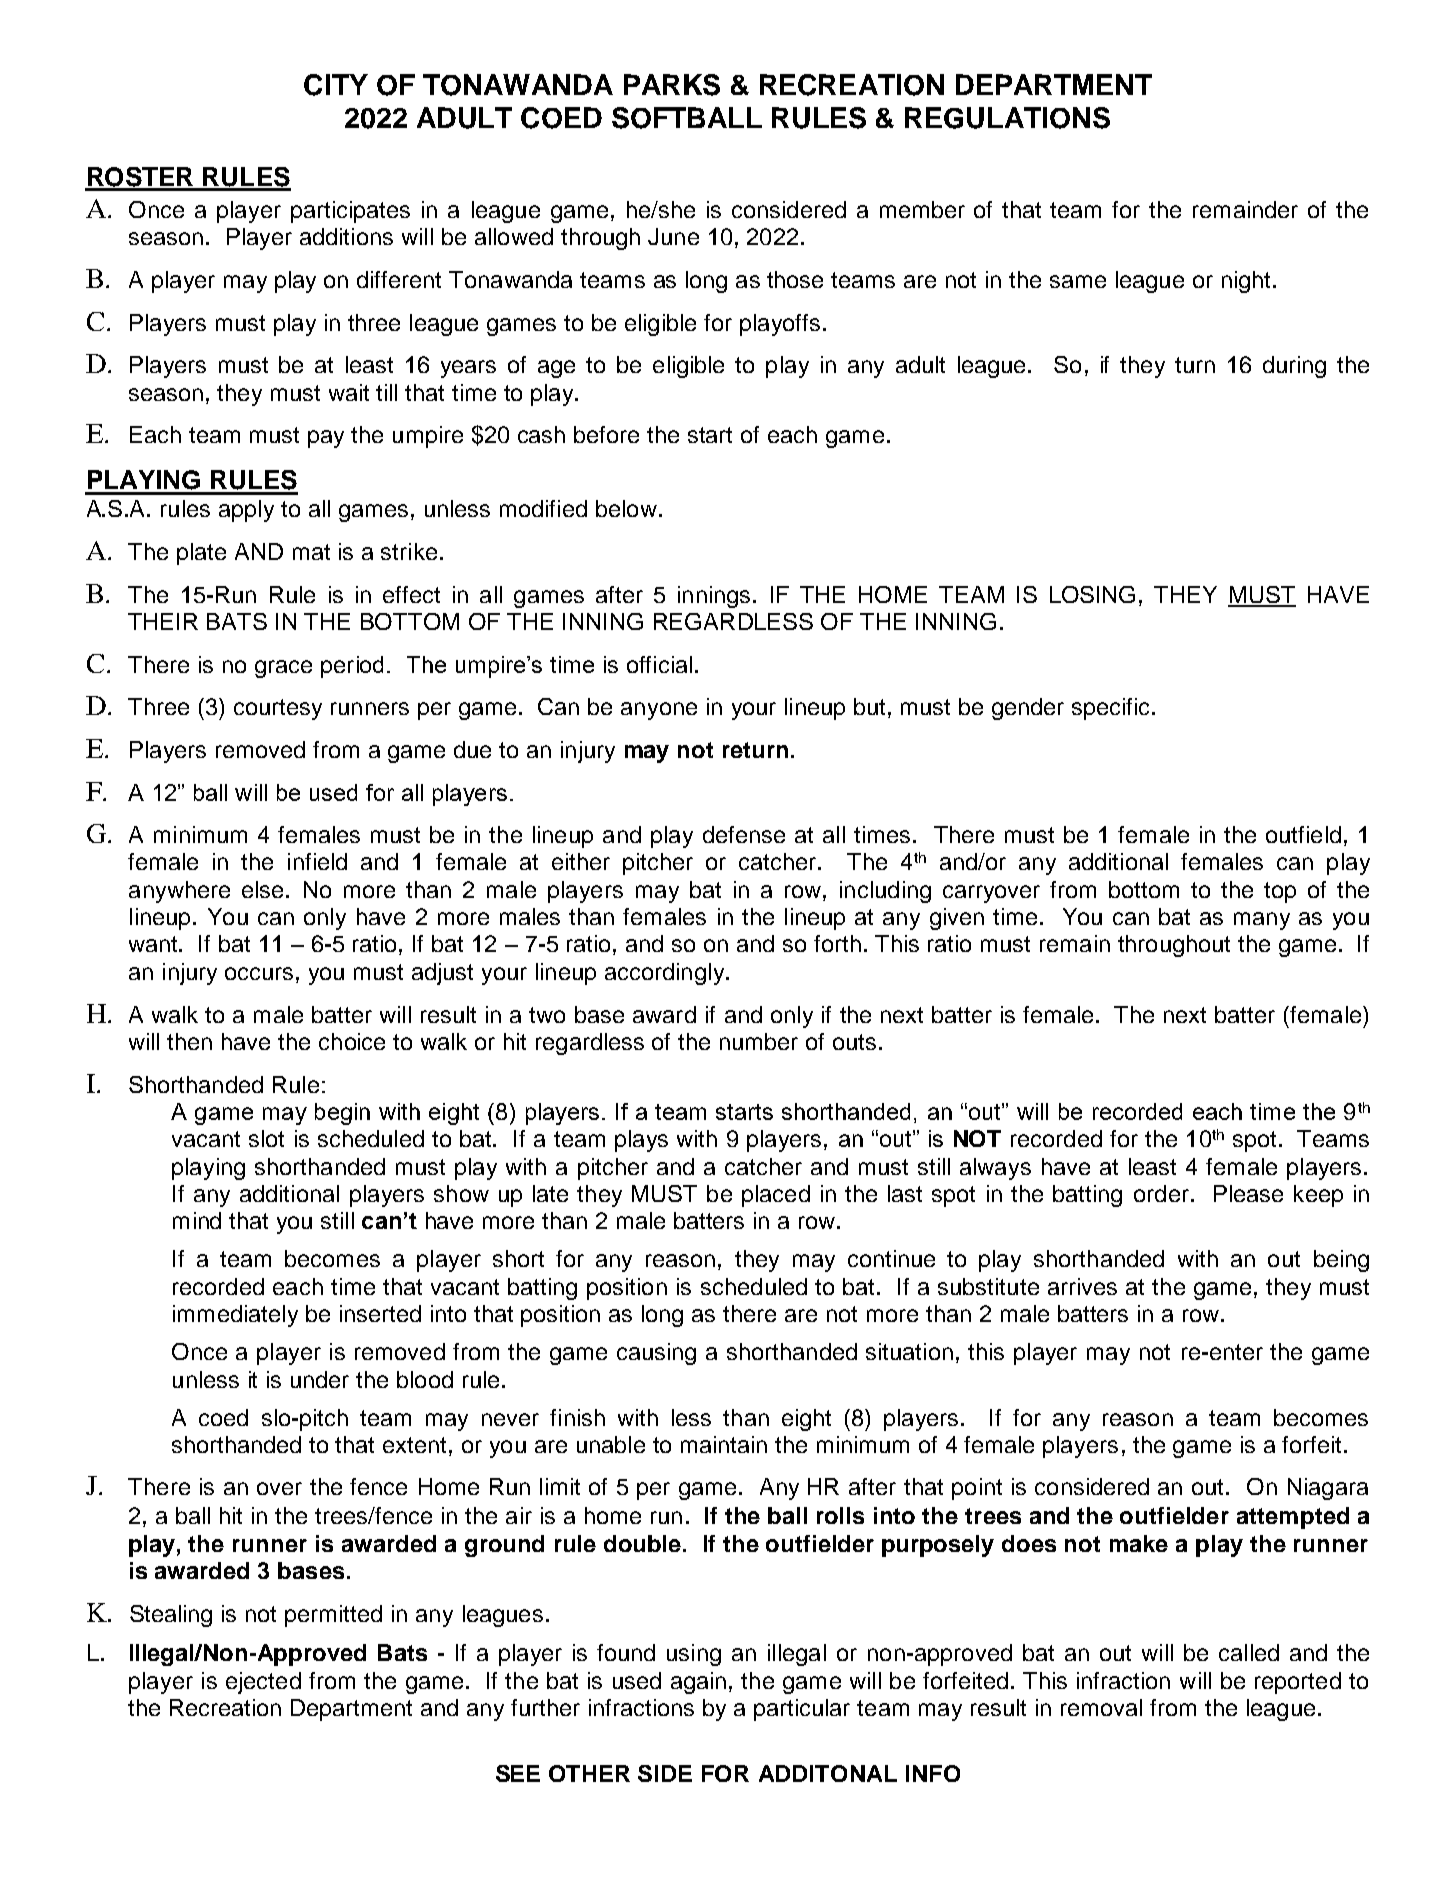 This screenshot has height=1884, width=1456. What do you see at coordinates (263, 1683) in the screenshot?
I see `ejected` at bounding box center [263, 1683].
